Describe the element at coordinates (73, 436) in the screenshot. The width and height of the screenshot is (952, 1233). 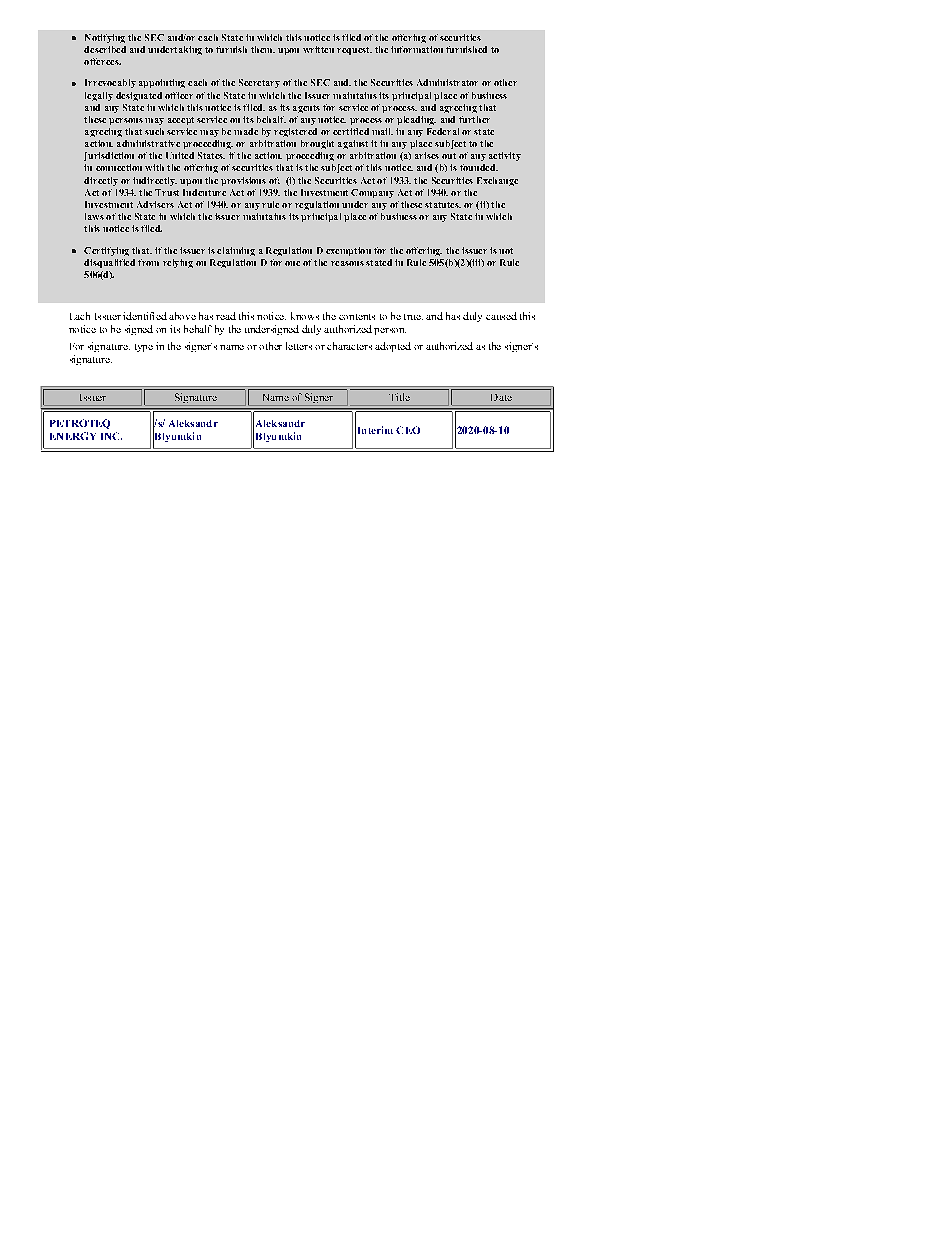
I see `ENERGY` at that location.
